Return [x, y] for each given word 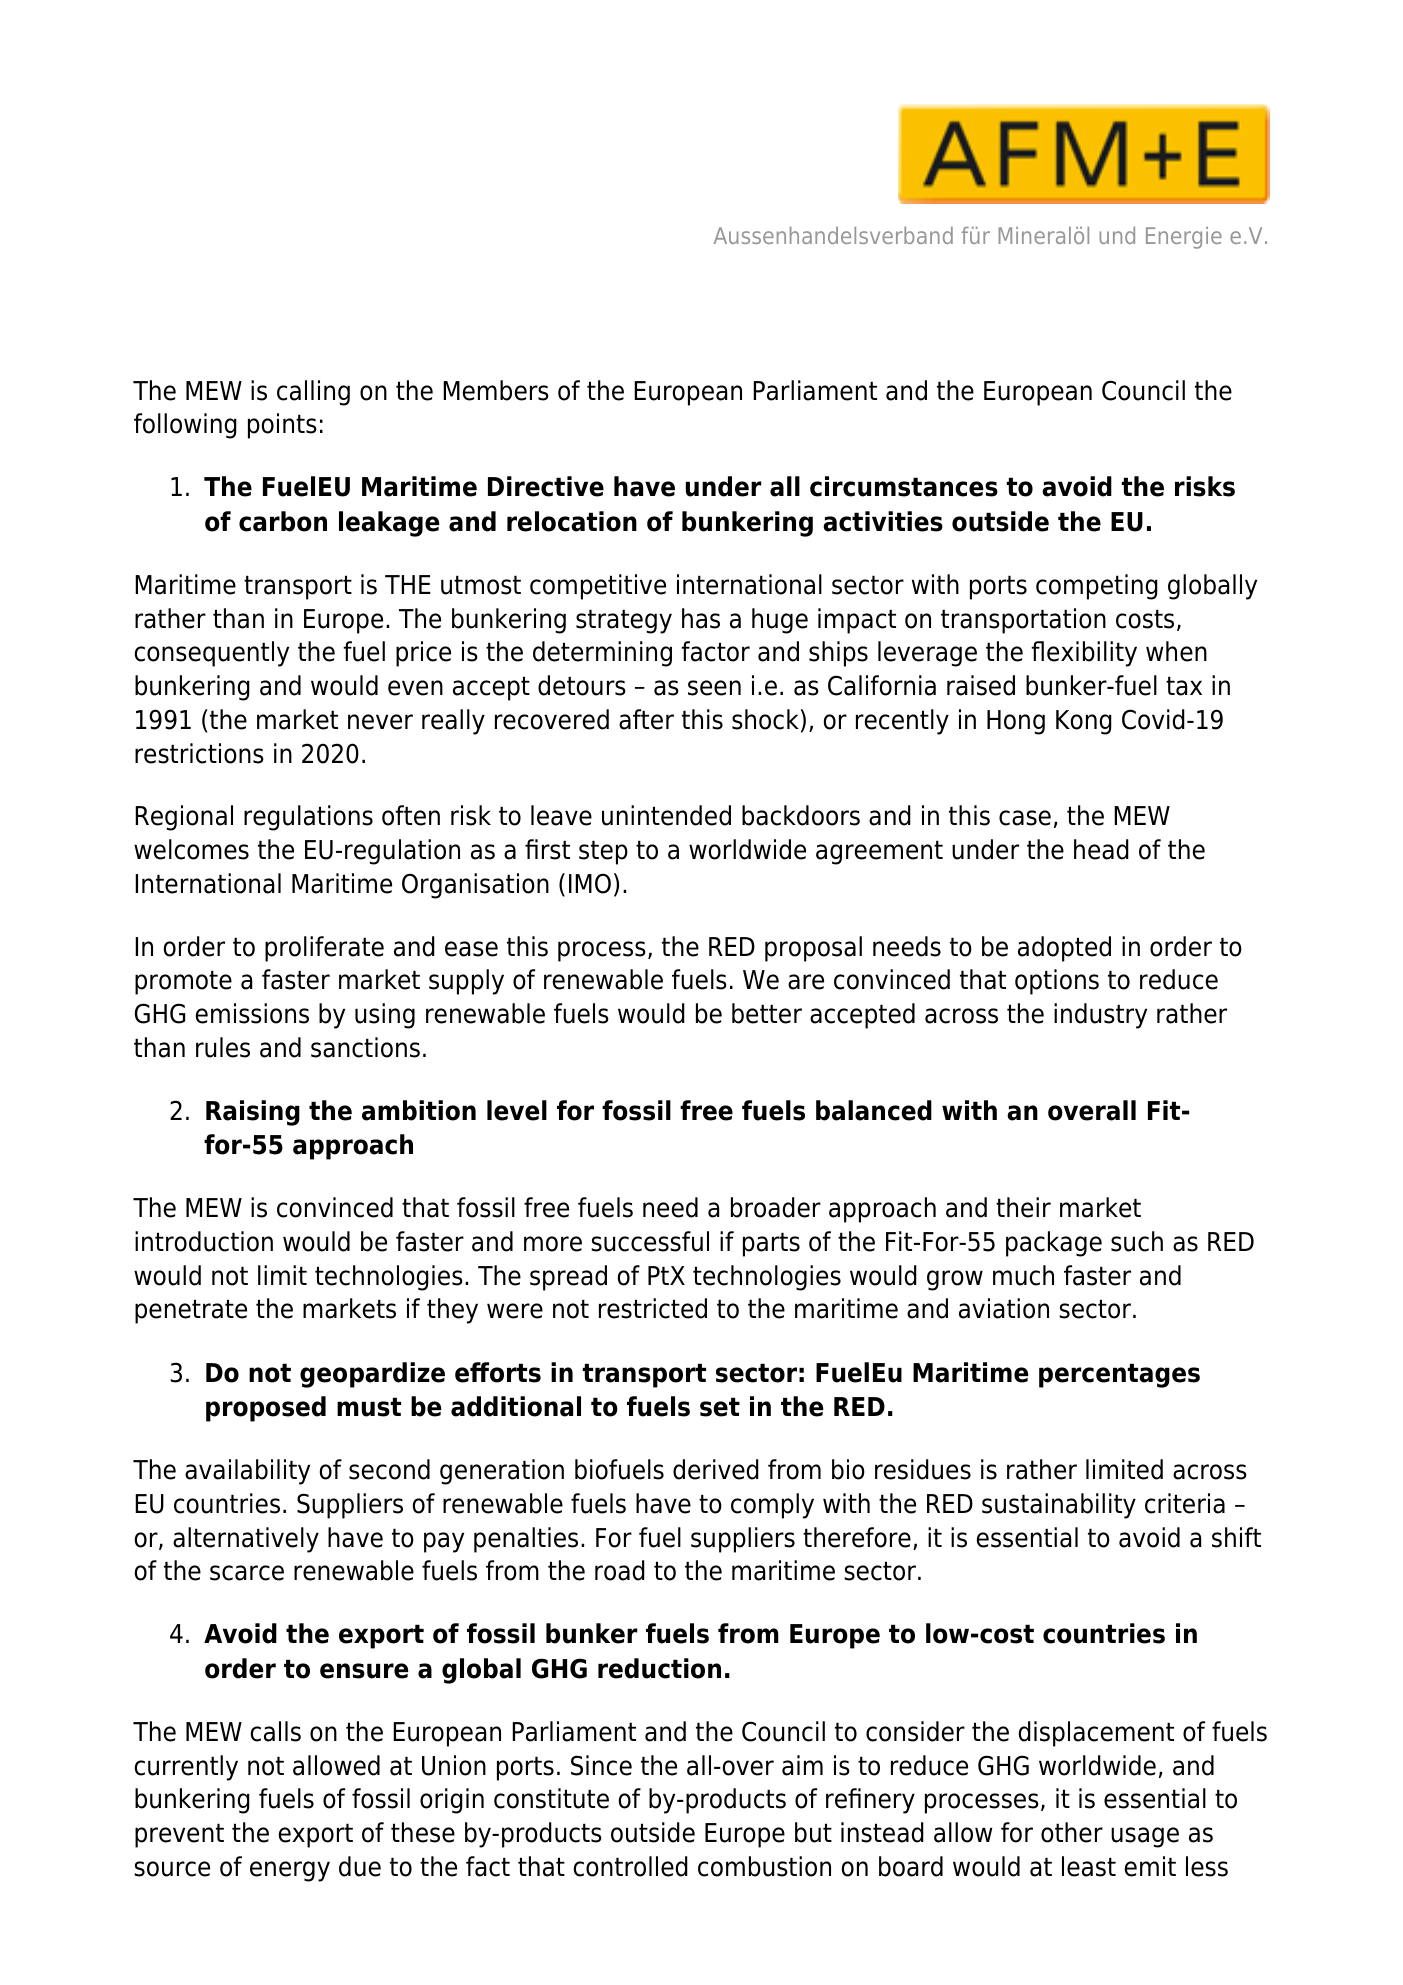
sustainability [1059, 1506]
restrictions [199, 753]
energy [290, 1871]
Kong [1084, 722]
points [282, 426]
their [1023, 1207]
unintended [666, 815]
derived [716, 1469]
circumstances [904, 486]
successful [650, 1241]
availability [247, 1472]
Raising [253, 1113]
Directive [546, 486]
